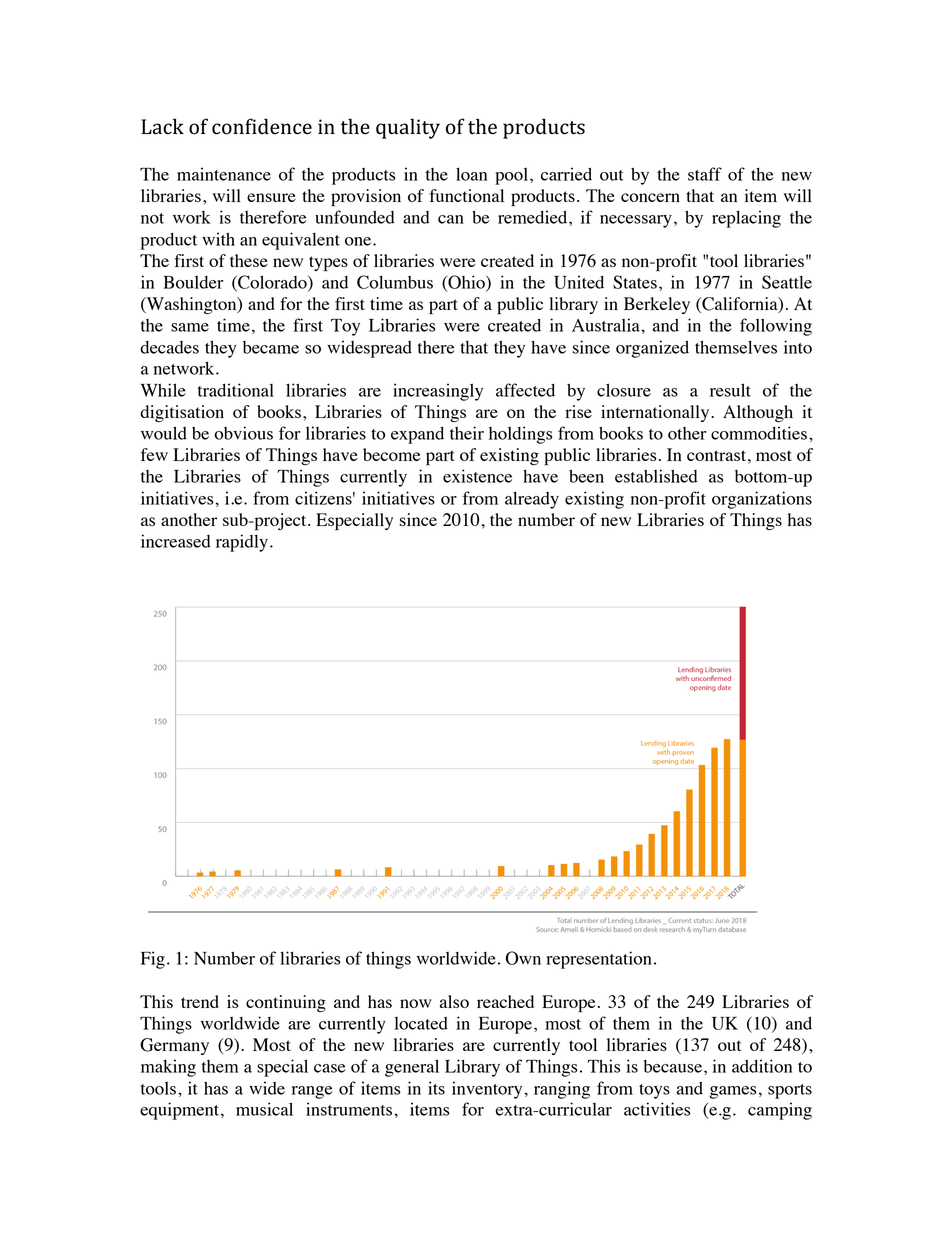  What do you see at coordinates (762, 500) in the screenshot?
I see `organizations` at bounding box center [762, 500].
